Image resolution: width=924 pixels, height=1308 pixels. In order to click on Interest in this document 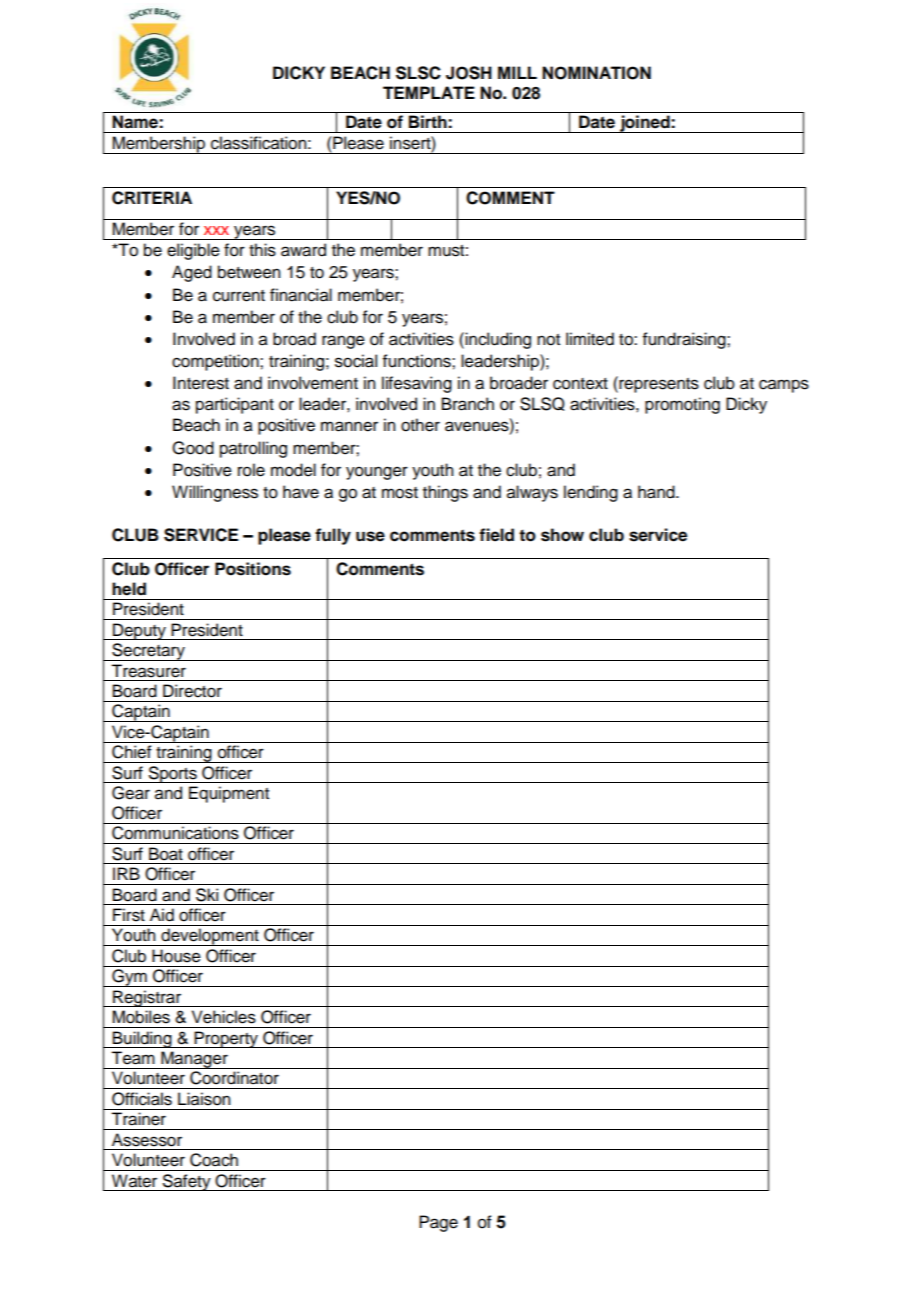, I will do `click(201, 383)`.
